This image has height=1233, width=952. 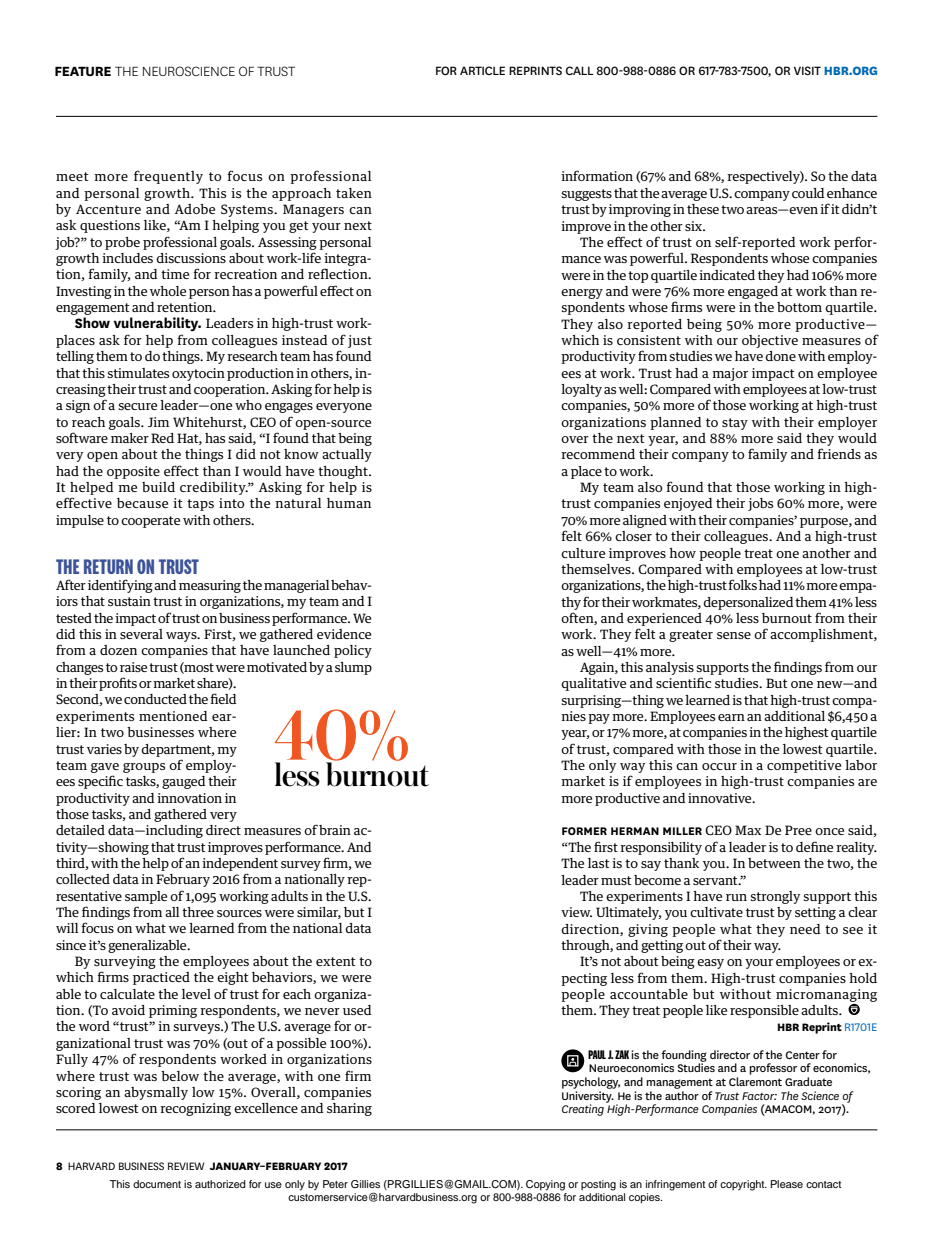 I want to click on stimulates, so click(x=138, y=373).
